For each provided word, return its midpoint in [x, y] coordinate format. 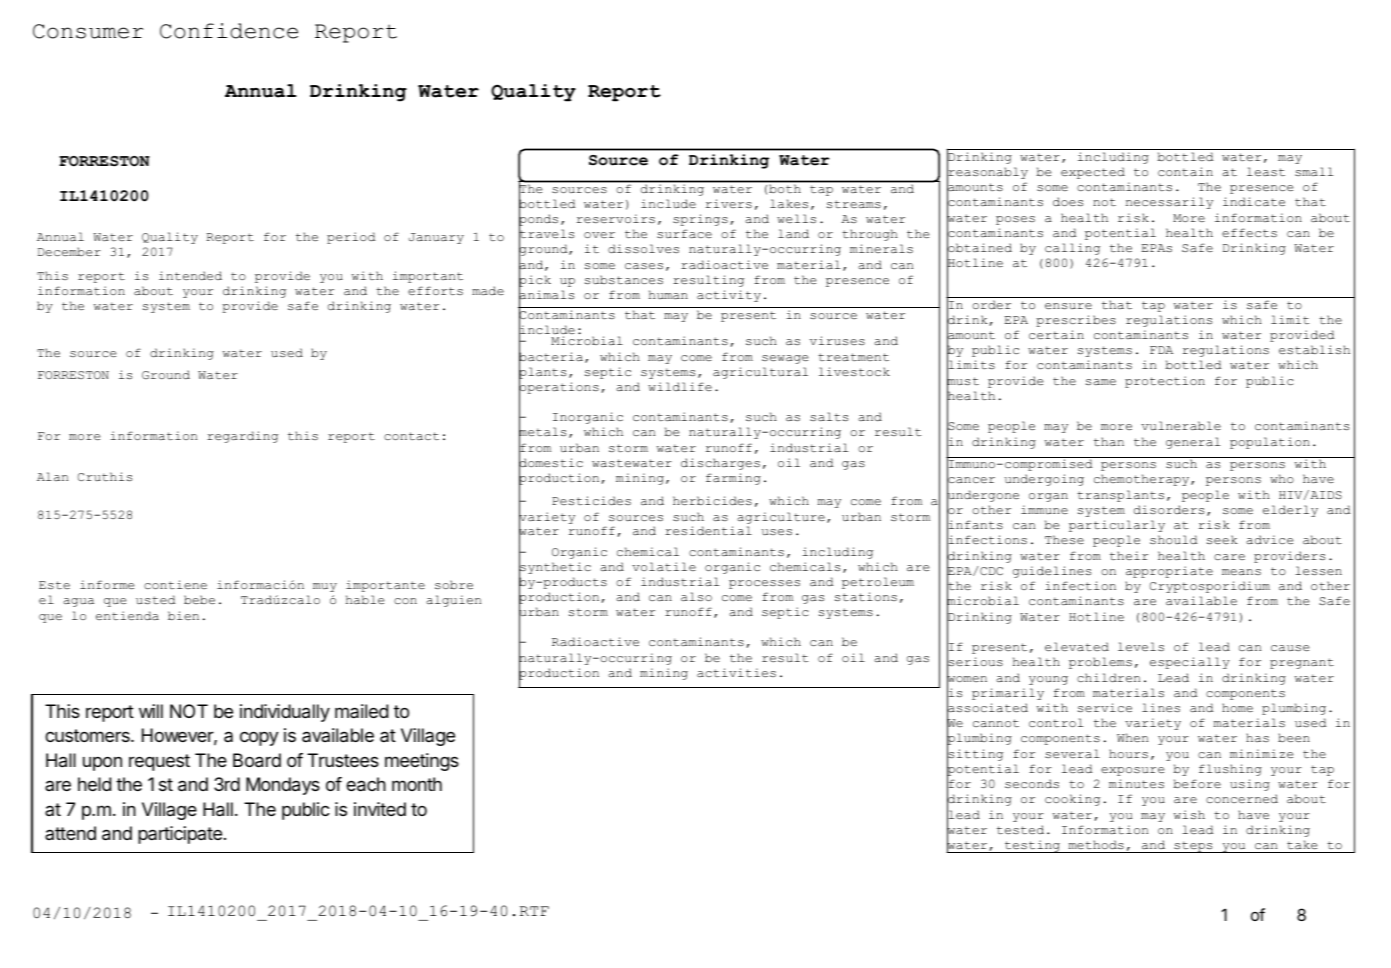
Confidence [229, 31]
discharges [720, 464]
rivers [729, 203]
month [417, 784]
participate [180, 835]
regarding [242, 437]
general [1193, 443]
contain [1185, 171]
